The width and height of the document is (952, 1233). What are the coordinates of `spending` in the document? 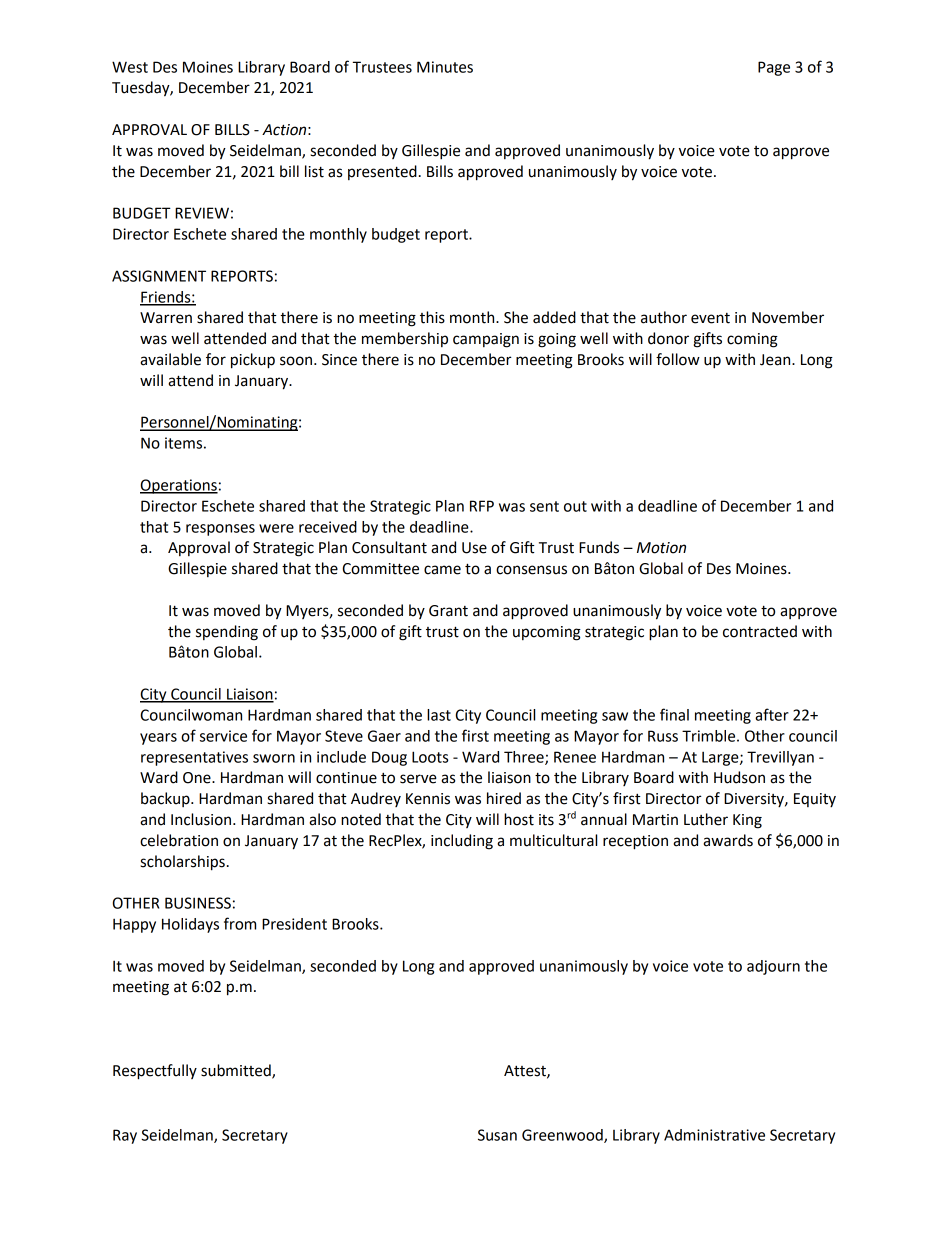 It's located at (227, 633).
